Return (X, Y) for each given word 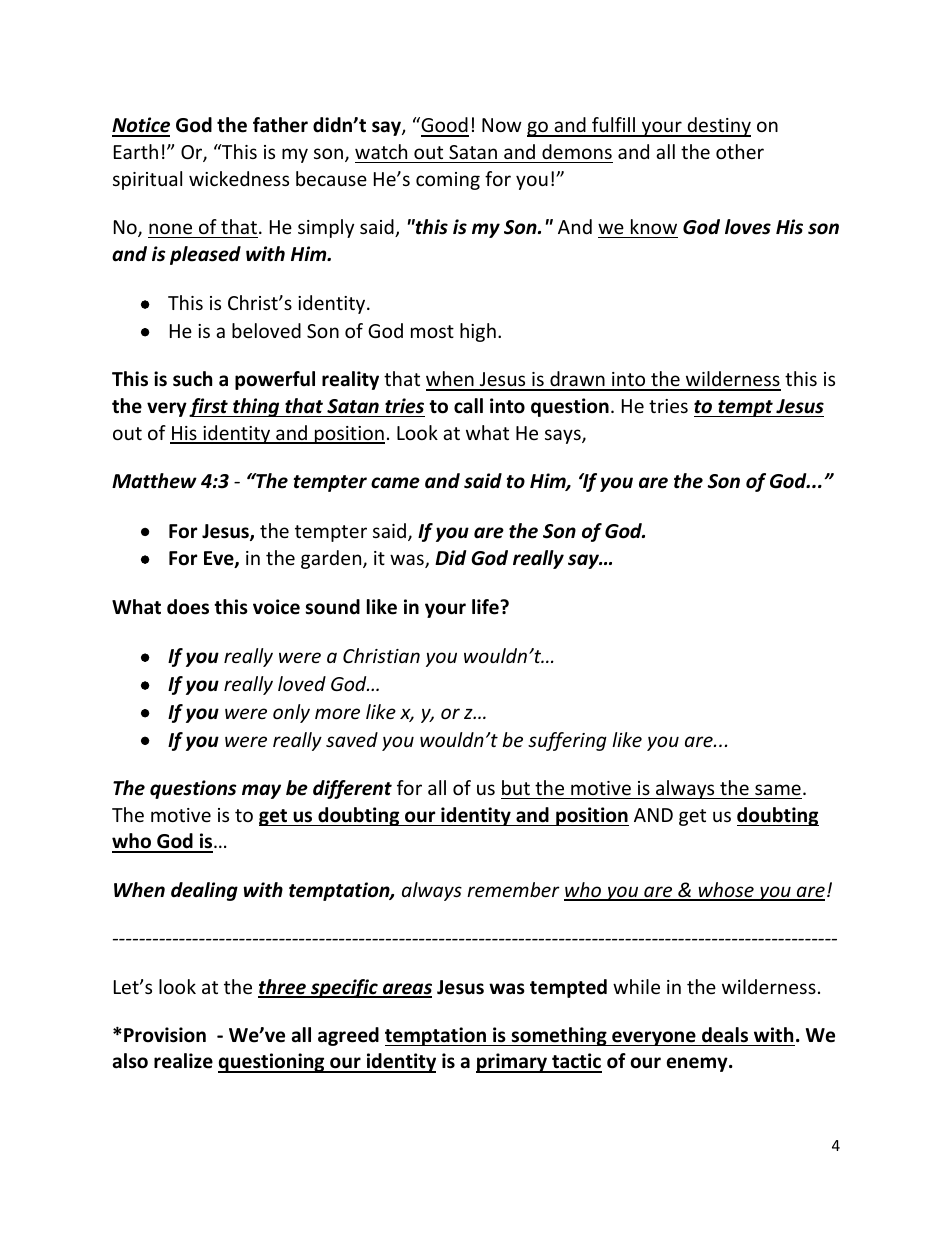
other (740, 151)
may (261, 791)
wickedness (239, 178)
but (516, 787)
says (564, 436)
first (209, 407)
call (468, 406)
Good (444, 126)
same (778, 789)
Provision (165, 1035)
